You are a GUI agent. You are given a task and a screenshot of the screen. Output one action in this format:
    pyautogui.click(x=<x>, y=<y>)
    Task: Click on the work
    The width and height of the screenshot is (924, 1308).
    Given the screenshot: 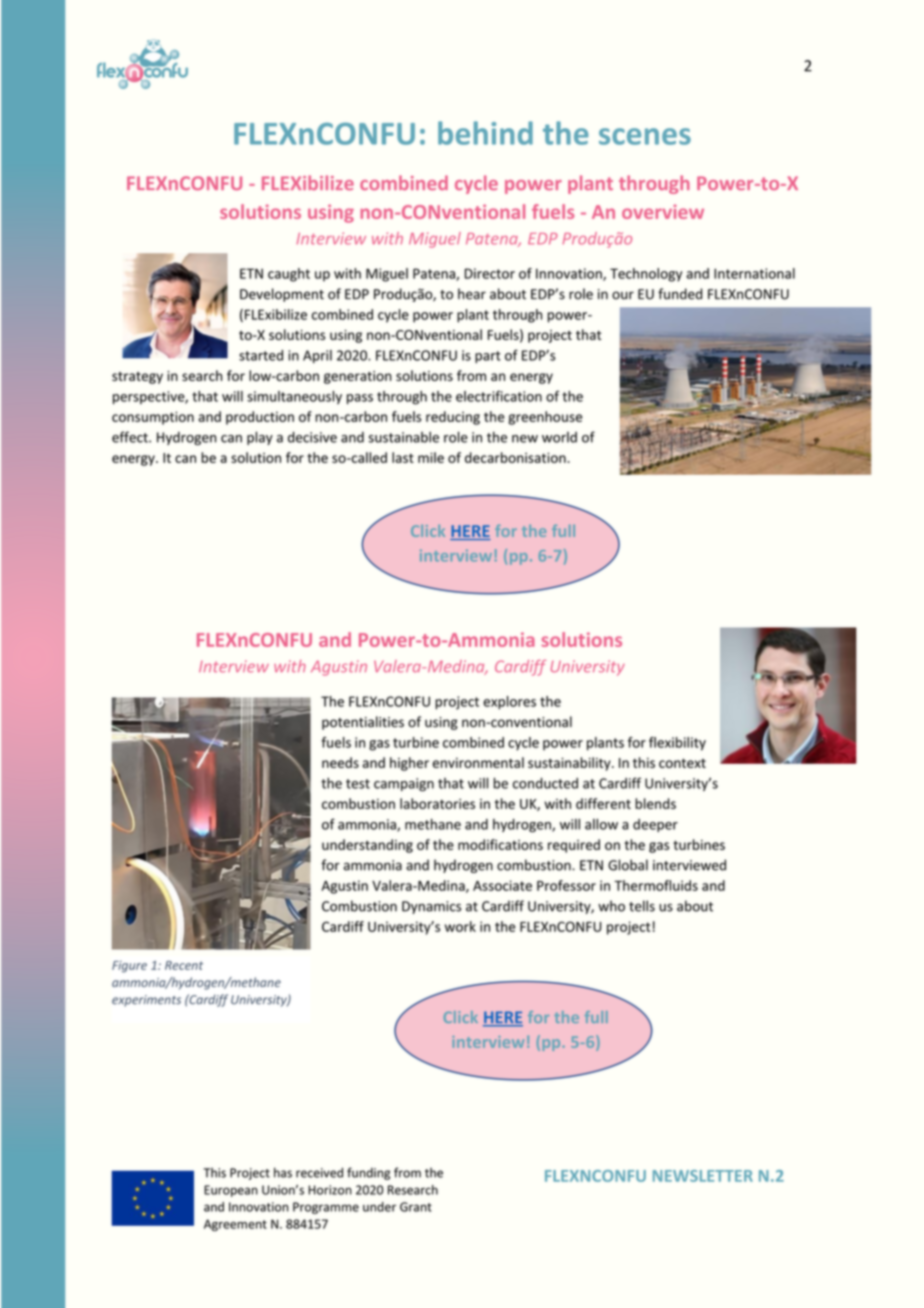 What is the action you would take?
    pyautogui.click(x=460, y=926)
